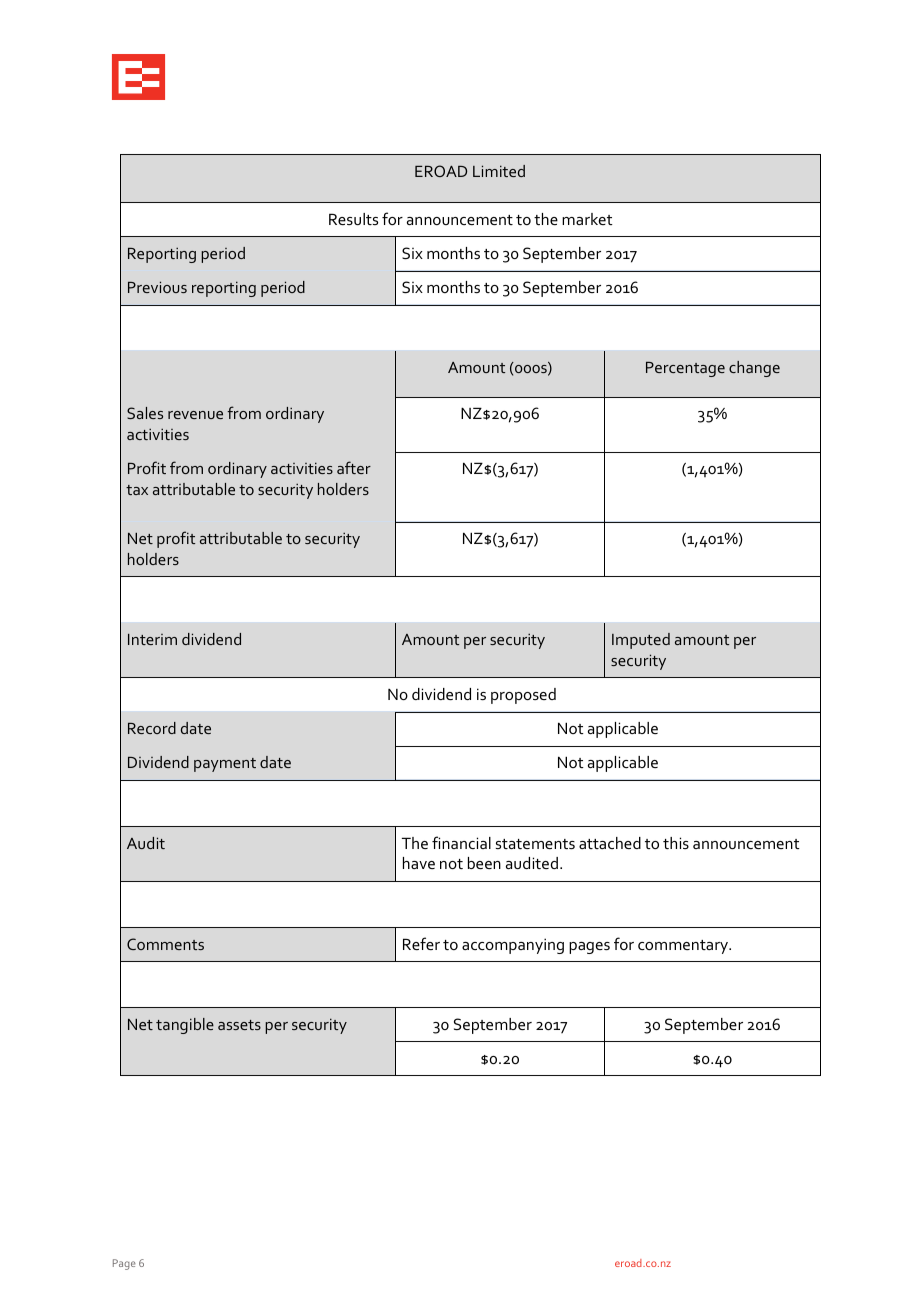  I want to click on Previous, so click(157, 287).
